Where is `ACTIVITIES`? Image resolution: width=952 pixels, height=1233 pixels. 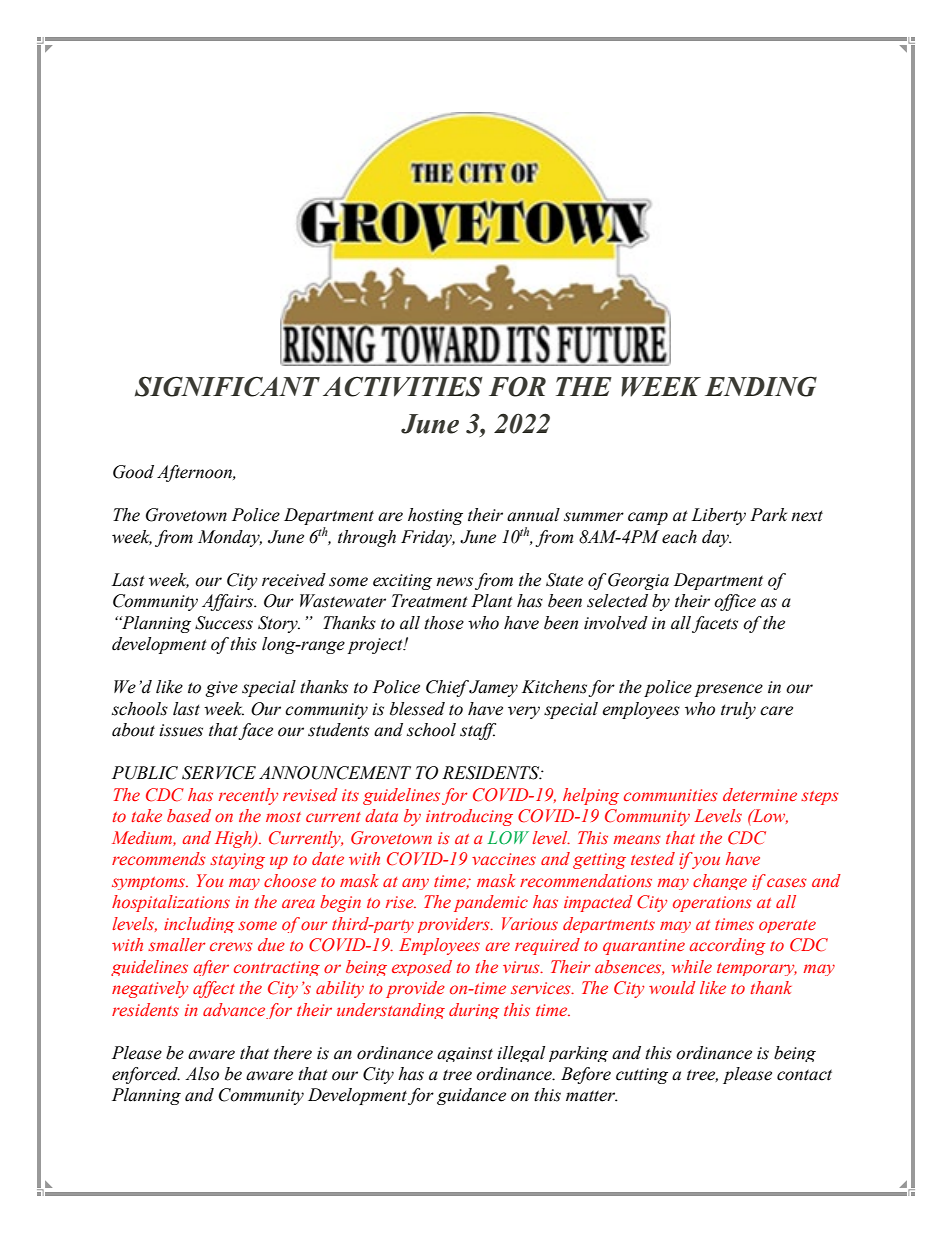
ACTIVITIES is located at coordinates (403, 386).
